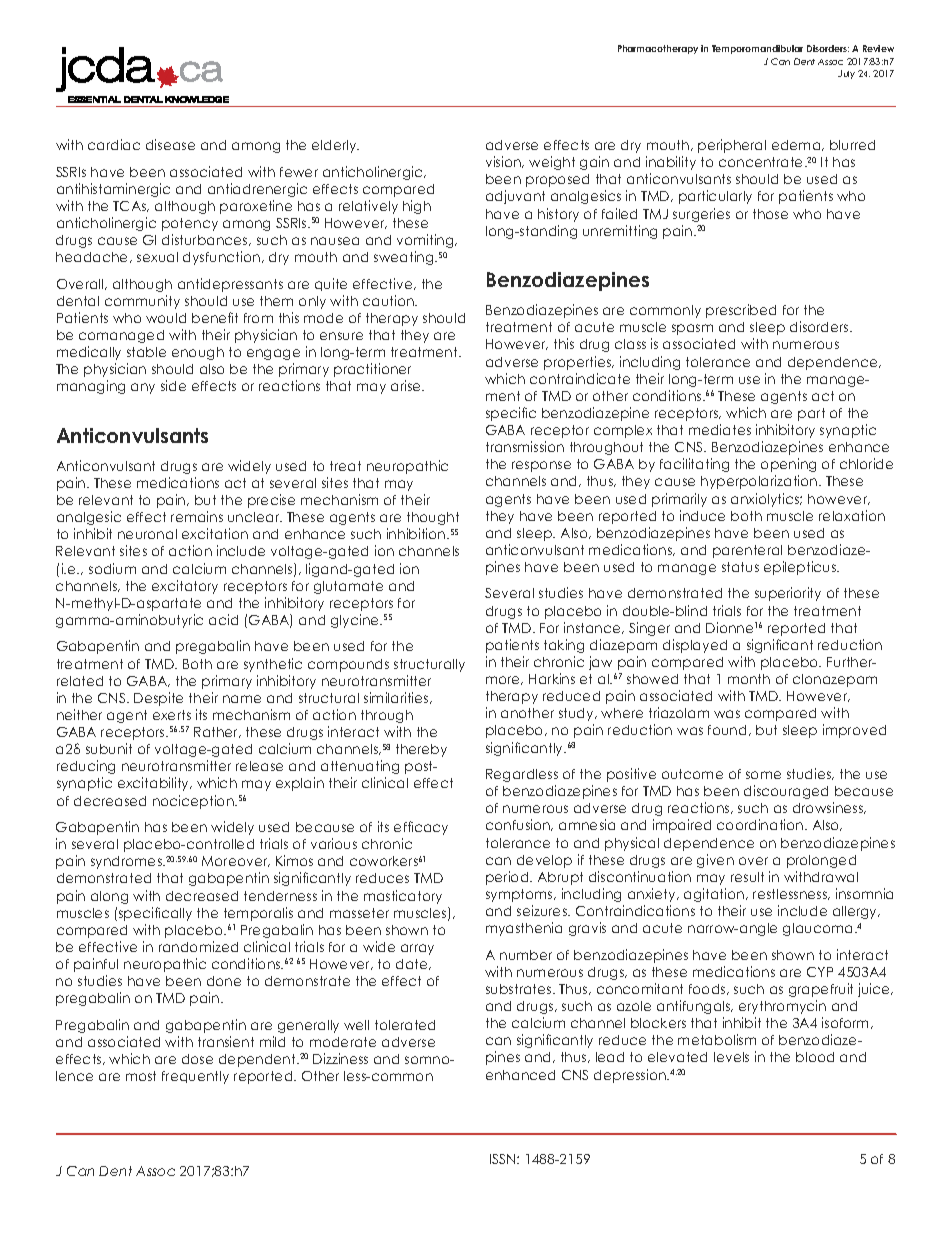 The height and width of the document is (1233, 952). Describe the element at coordinates (757, 49) in the document. I see `Temporomandibular` at that location.
